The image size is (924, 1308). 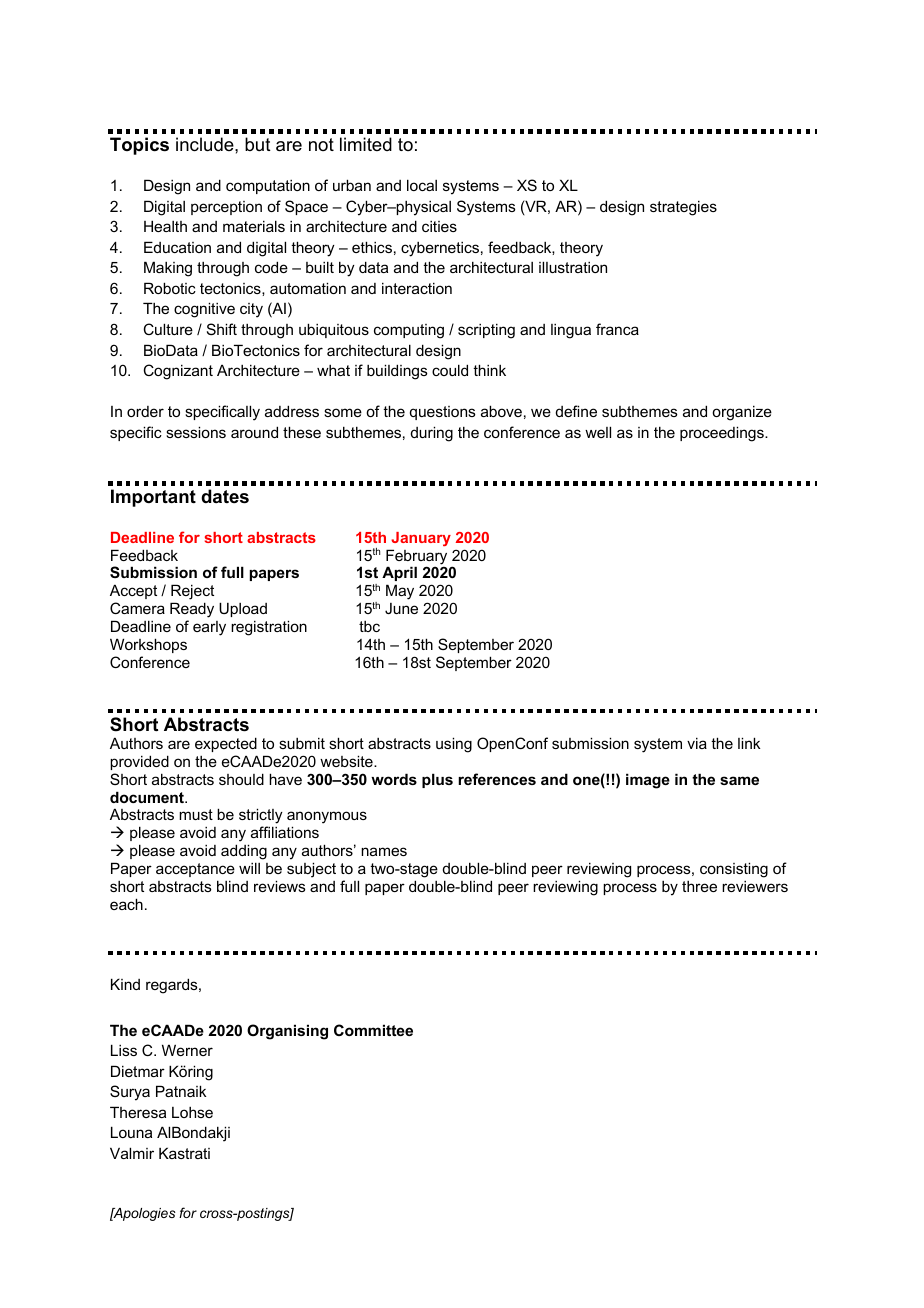 What do you see at coordinates (178, 372) in the screenshot?
I see `Cognizant` at bounding box center [178, 372].
